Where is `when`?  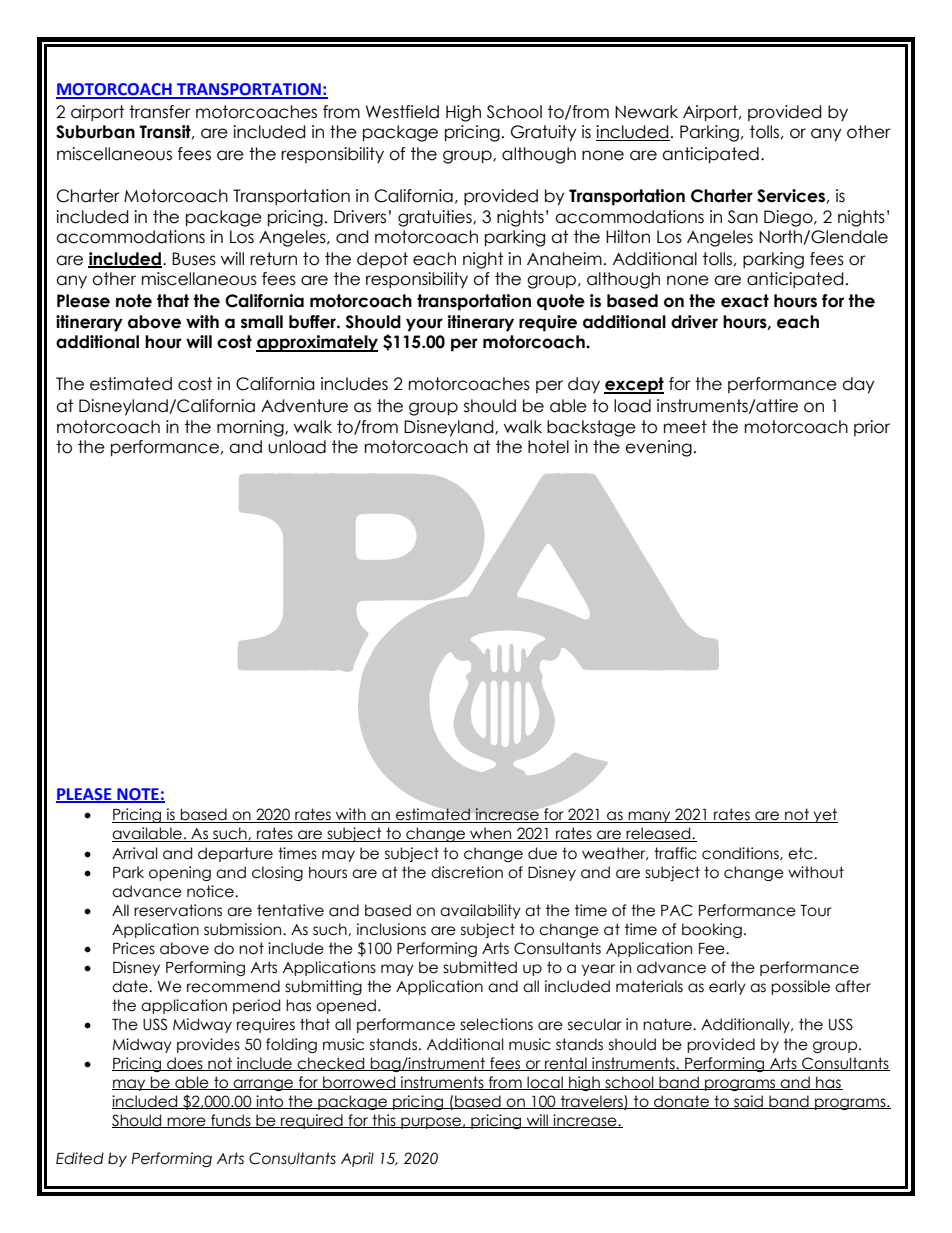 when is located at coordinates (491, 834).
